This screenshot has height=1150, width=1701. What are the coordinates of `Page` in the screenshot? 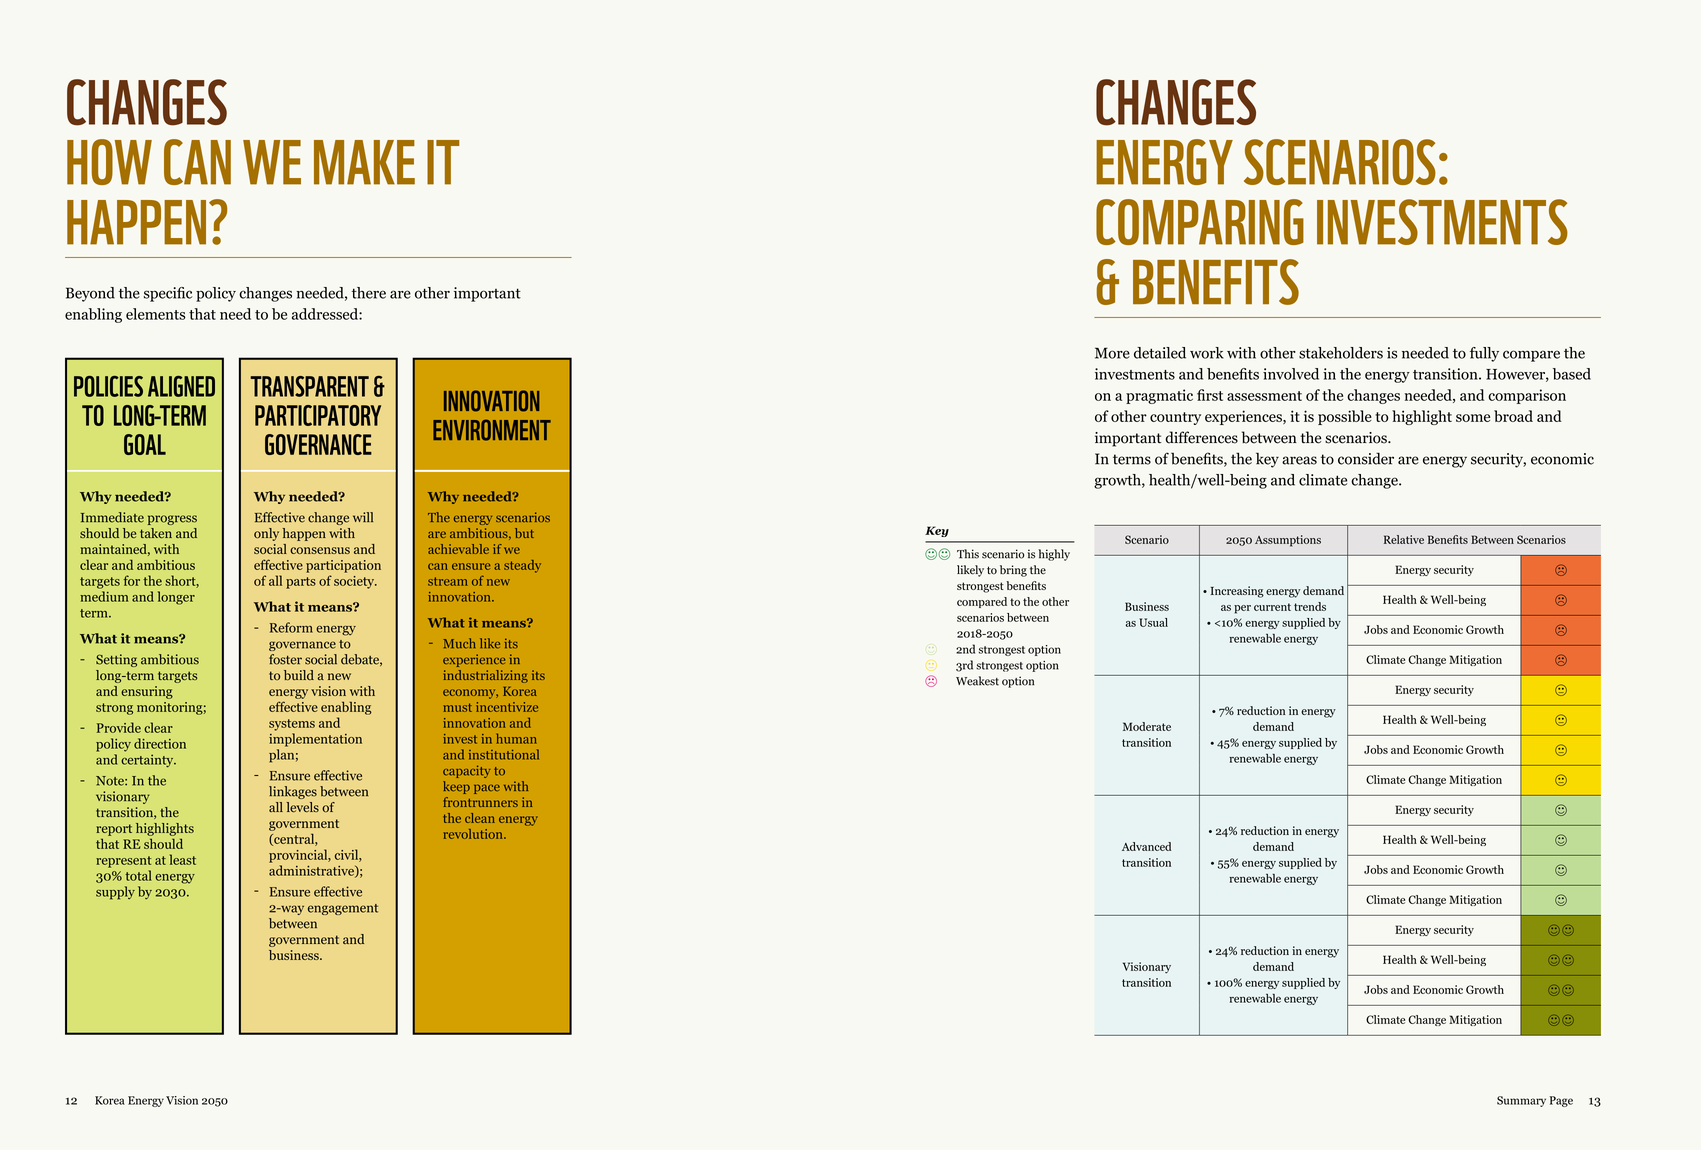 It's located at (1561, 1101).
